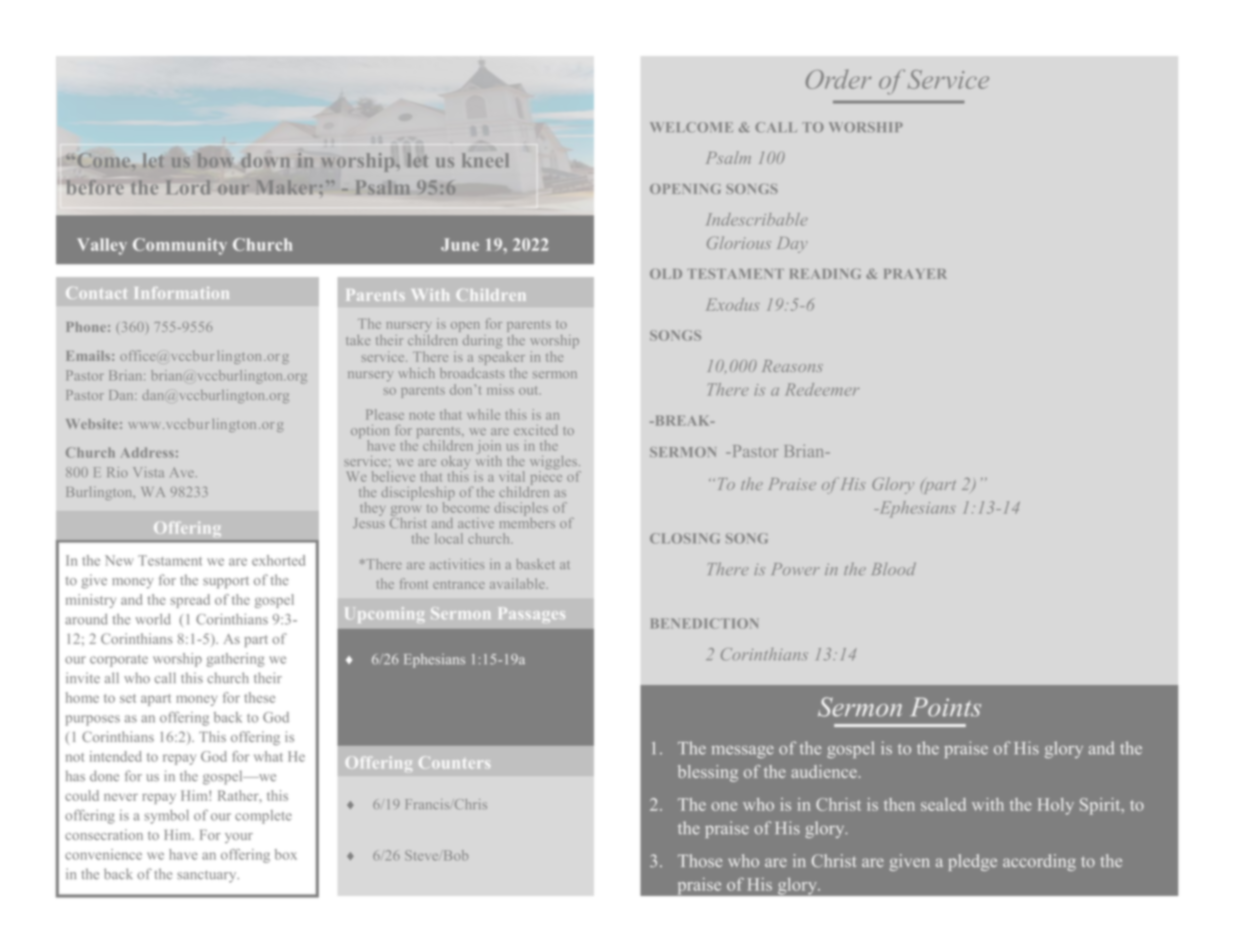  Describe the element at coordinates (700, 860) in the screenshot. I see `Those` at that location.
